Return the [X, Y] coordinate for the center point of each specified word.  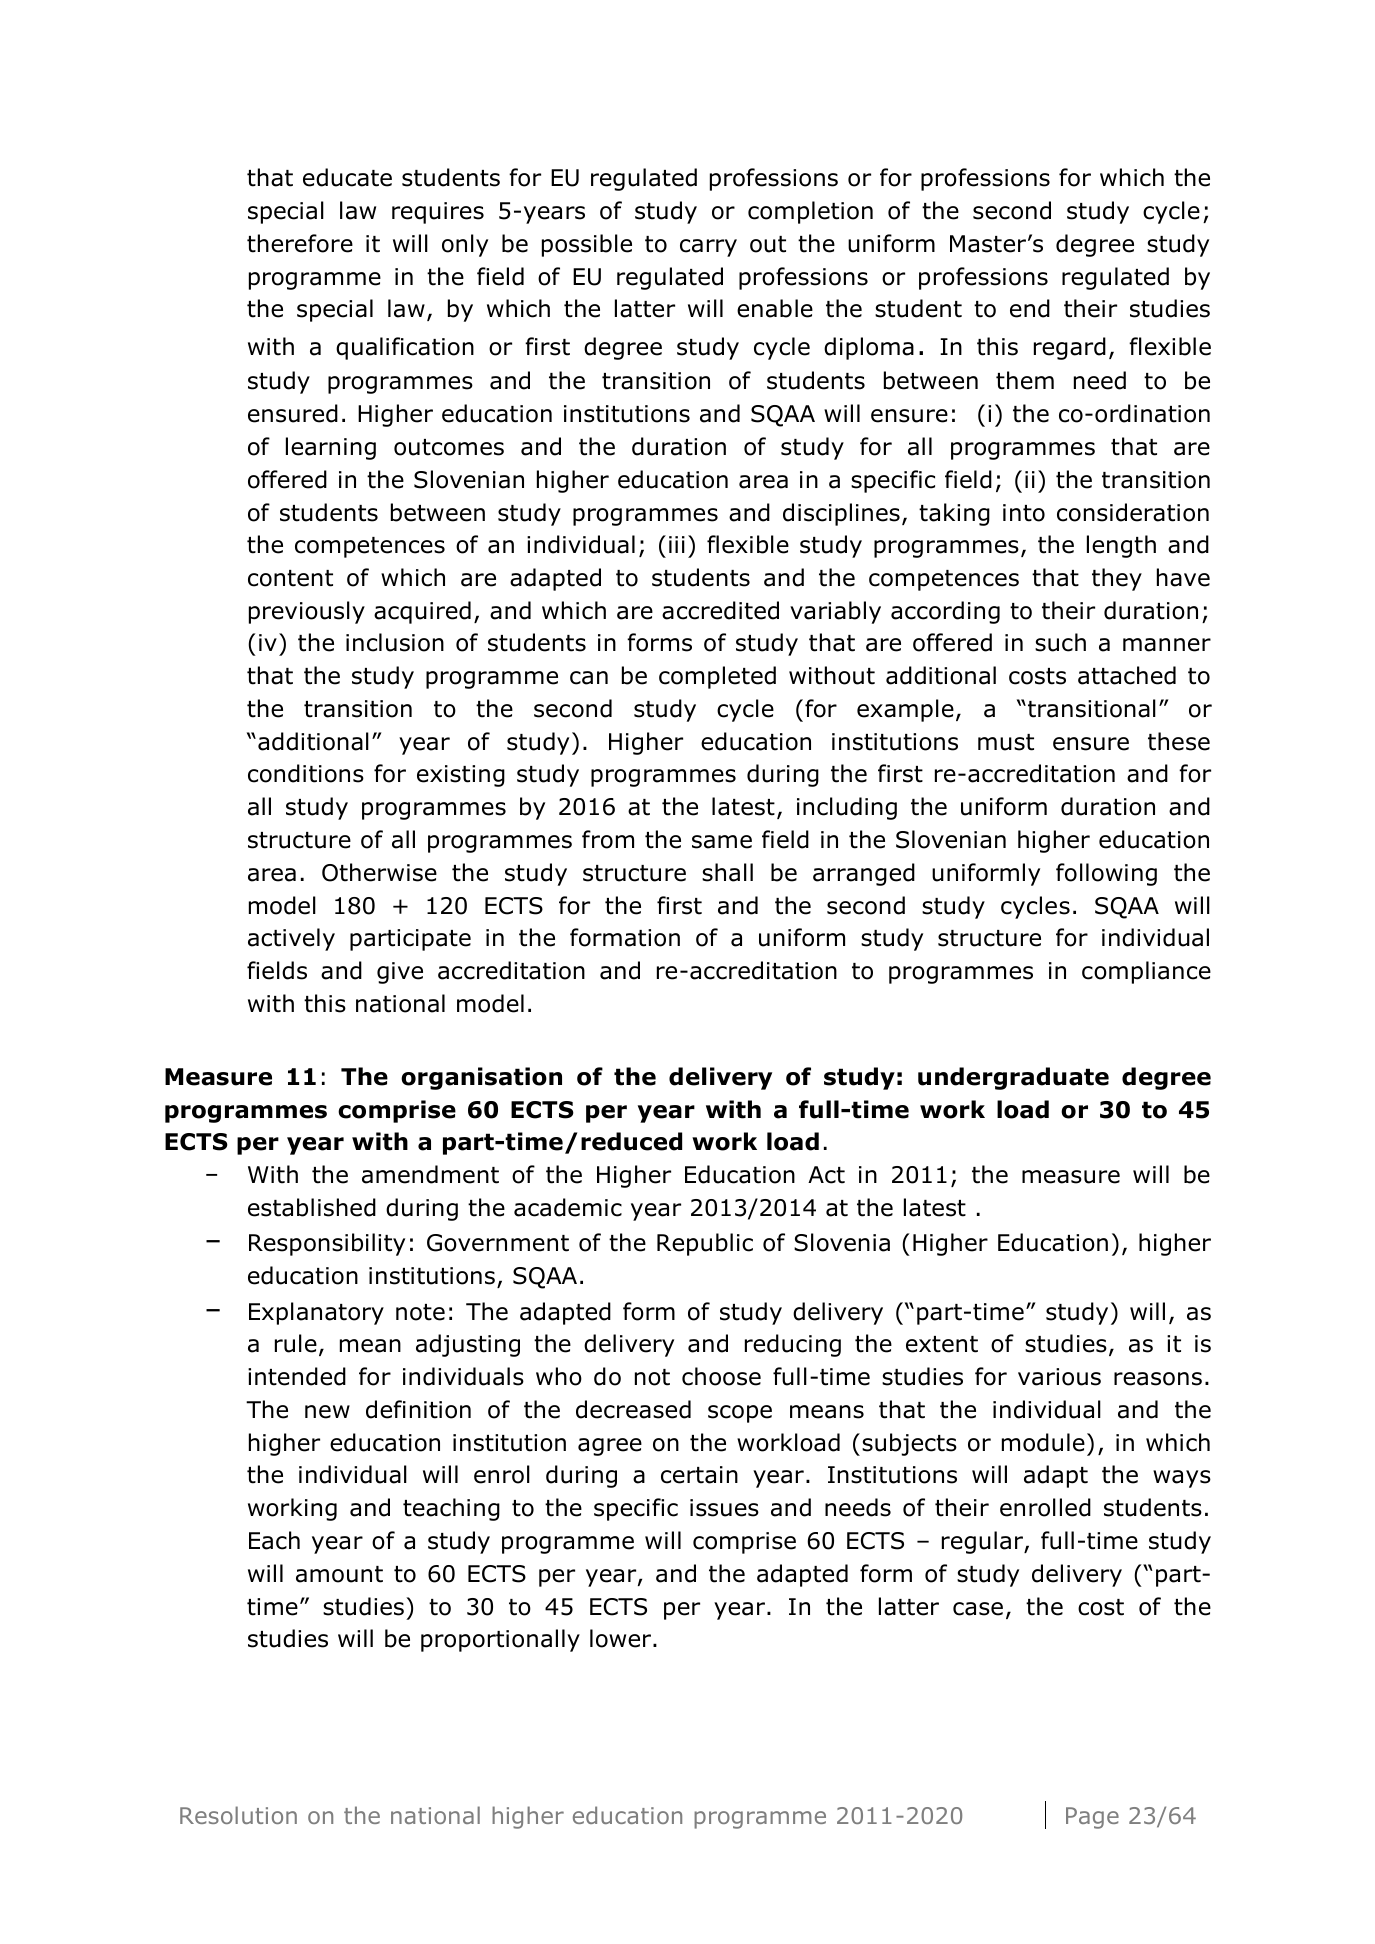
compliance [1146, 972]
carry [708, 248]
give [400, 973]
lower [622, 1638]
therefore [300, 243]
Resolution [238, 1815]
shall [727, 872]
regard [1070, 348]
